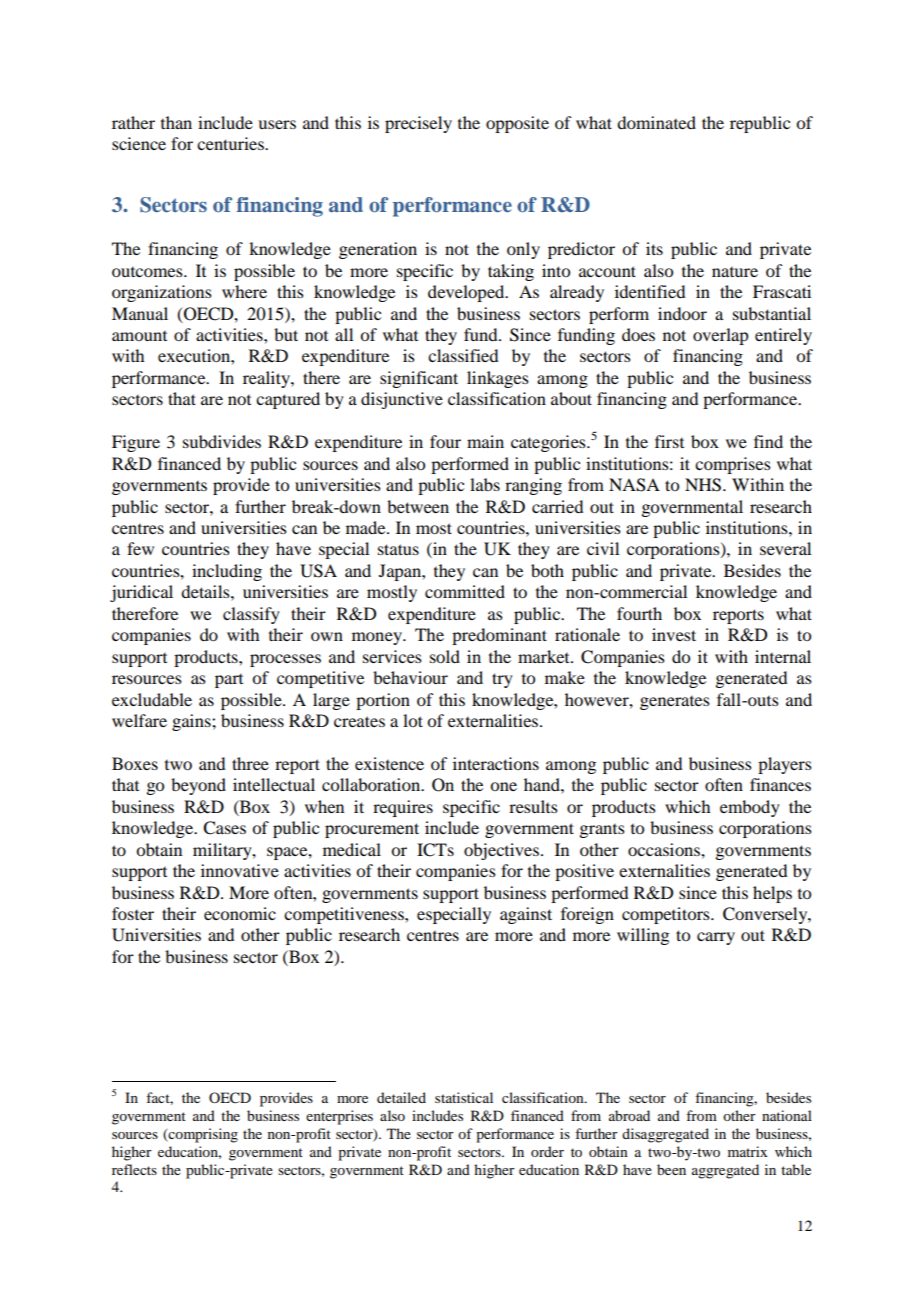 Image resolution: width=924 pixels, height=1308 pixels. Describe the element at coordinates (229, 681) in the document. I see `part` at that location.
